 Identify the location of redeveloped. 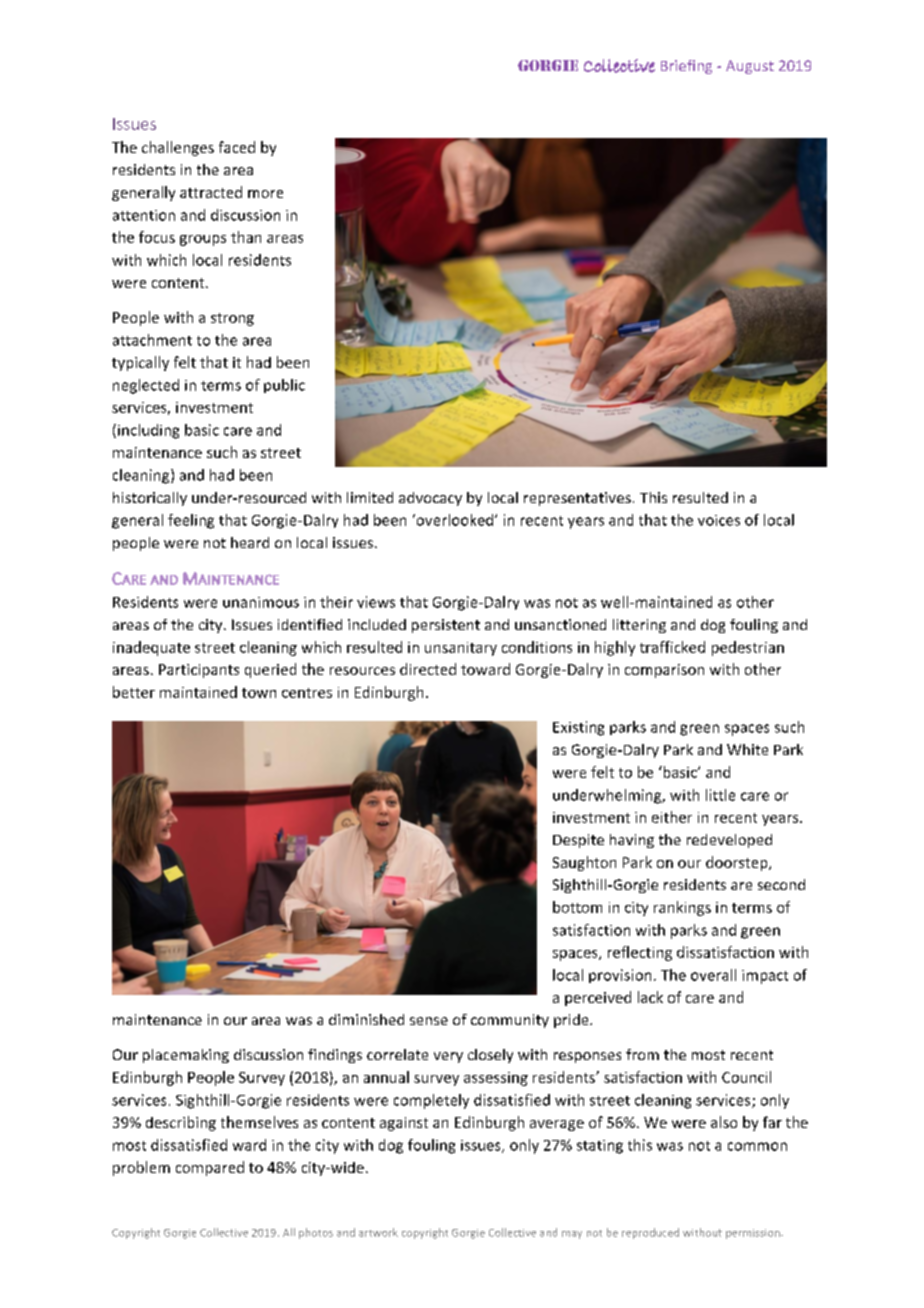
(729, 841).
